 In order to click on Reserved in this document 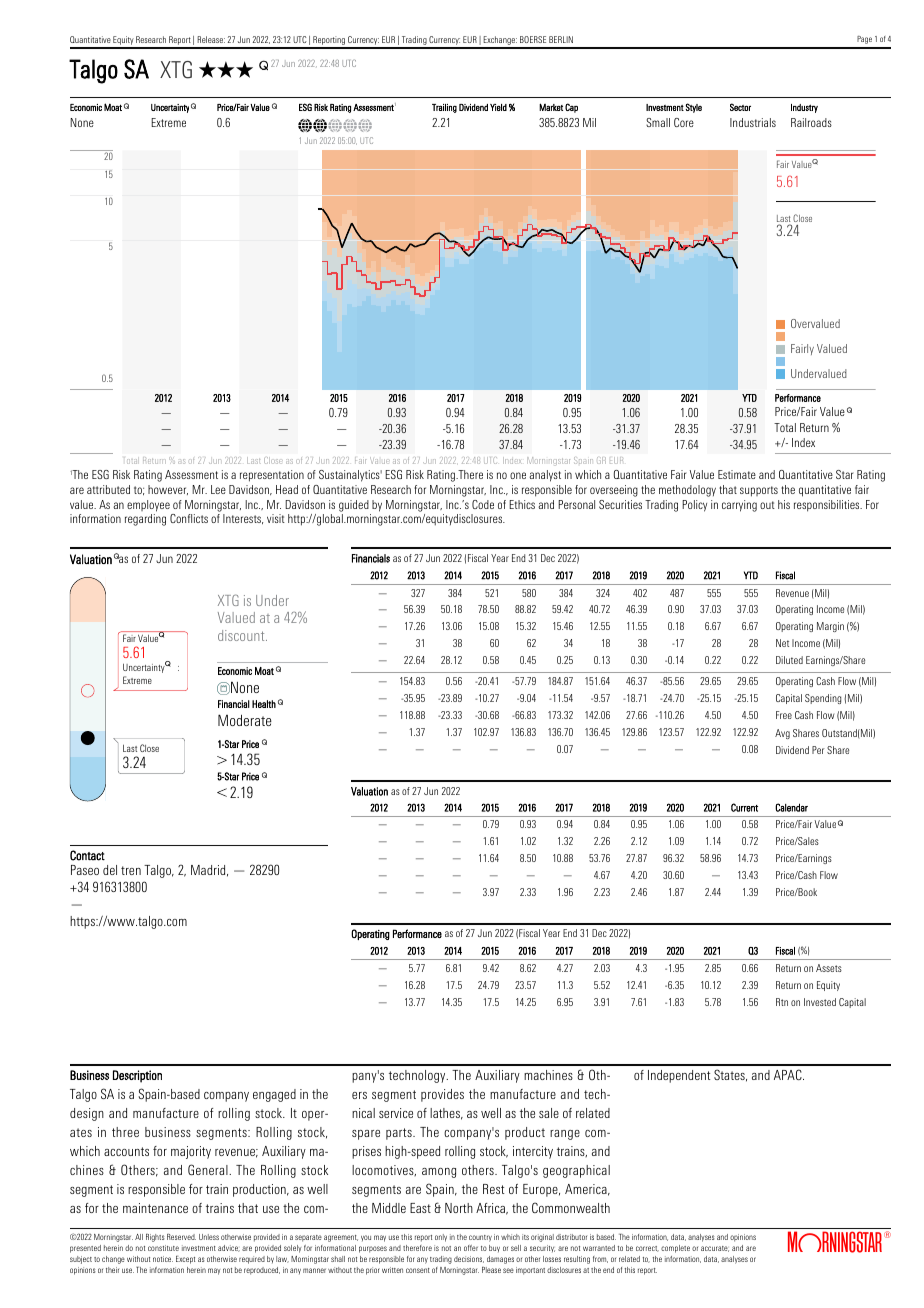, I will do `click(181, 1237)`.
